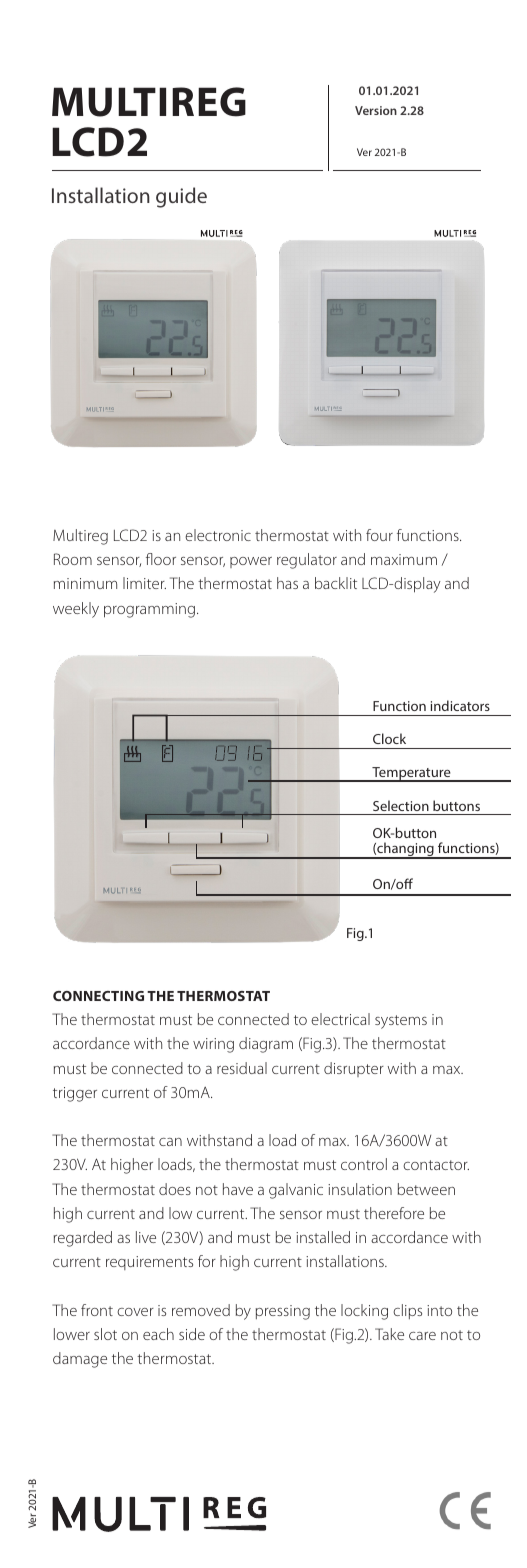  I want to click on four, so click(379, 535).
